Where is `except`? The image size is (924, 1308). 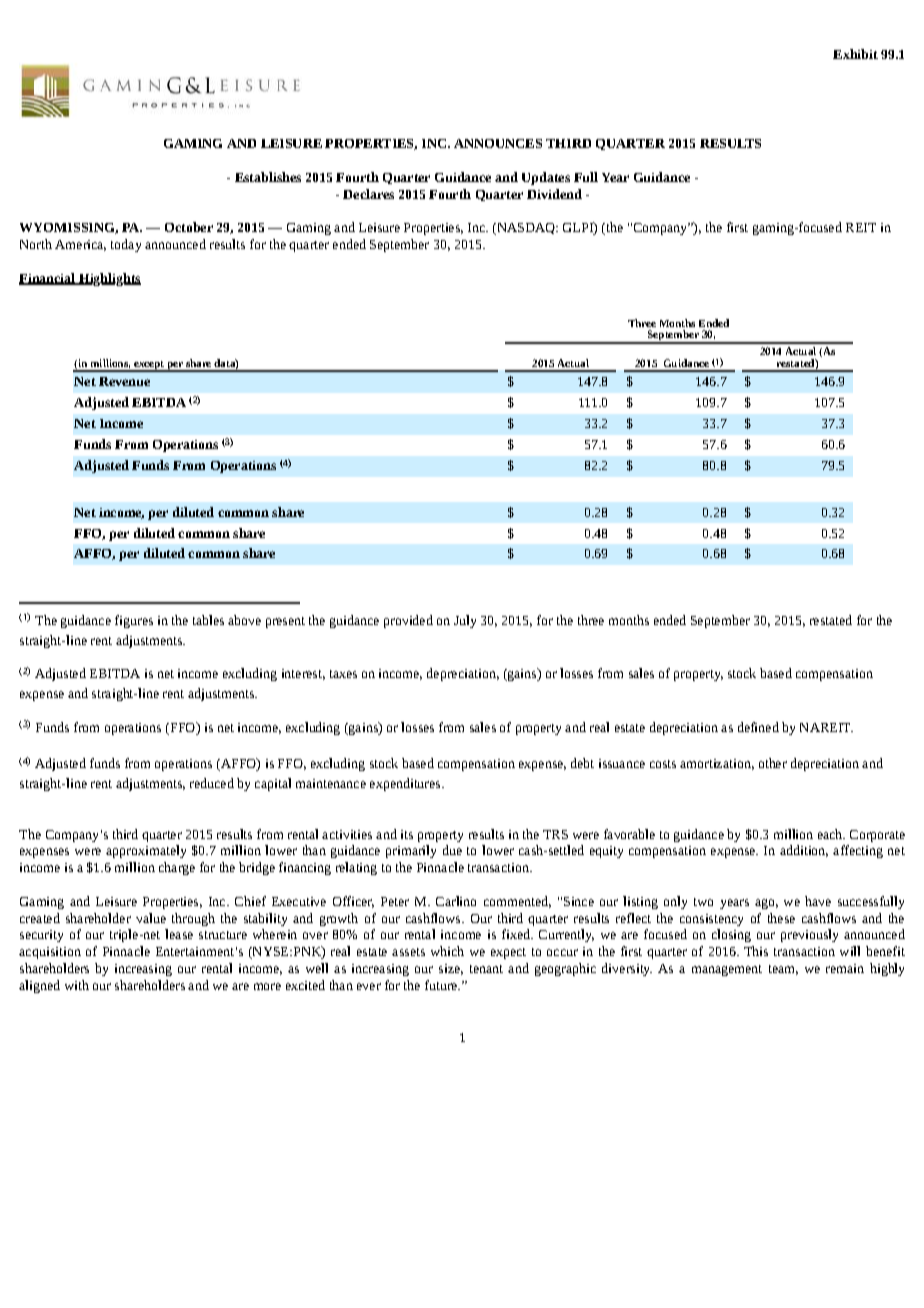
except is located at coordinates (149, 366).
